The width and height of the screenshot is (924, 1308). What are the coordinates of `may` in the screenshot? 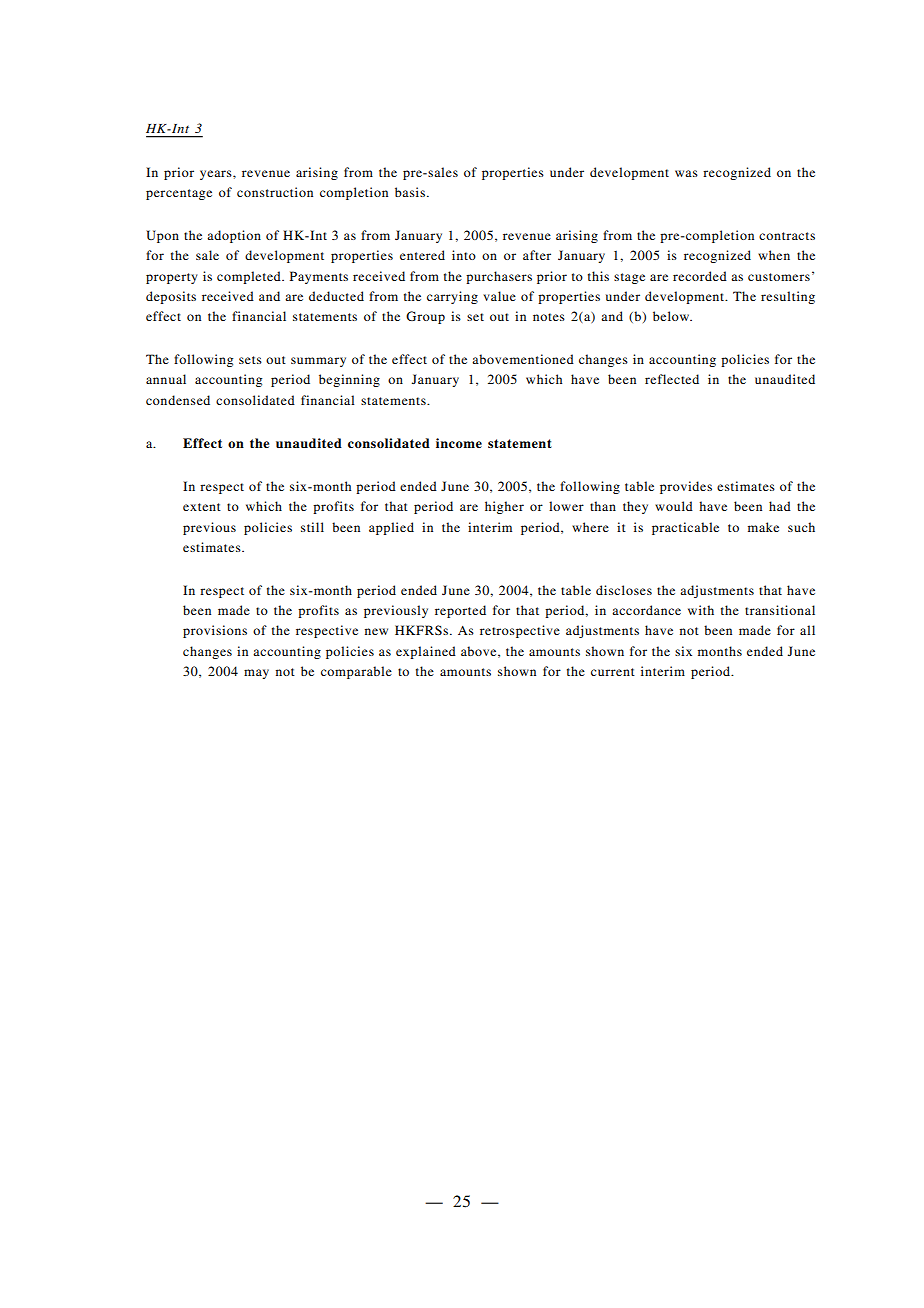 It's located at (256, 674).
